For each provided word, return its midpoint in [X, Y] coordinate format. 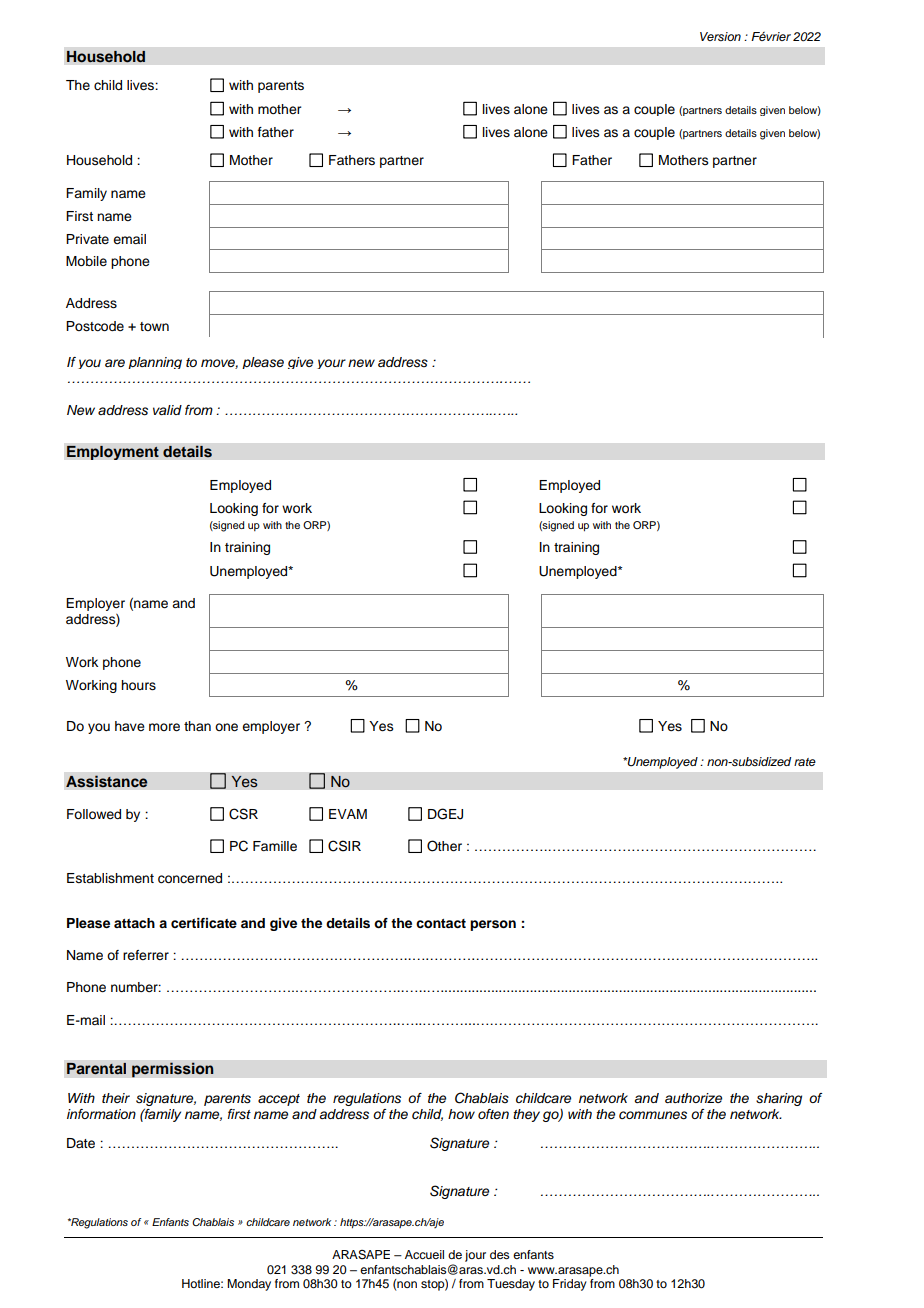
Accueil [424, 1254]
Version [720, 36]
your [331, 364]
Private [87, 239]
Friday [570, 1285]
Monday [249, 1285]
